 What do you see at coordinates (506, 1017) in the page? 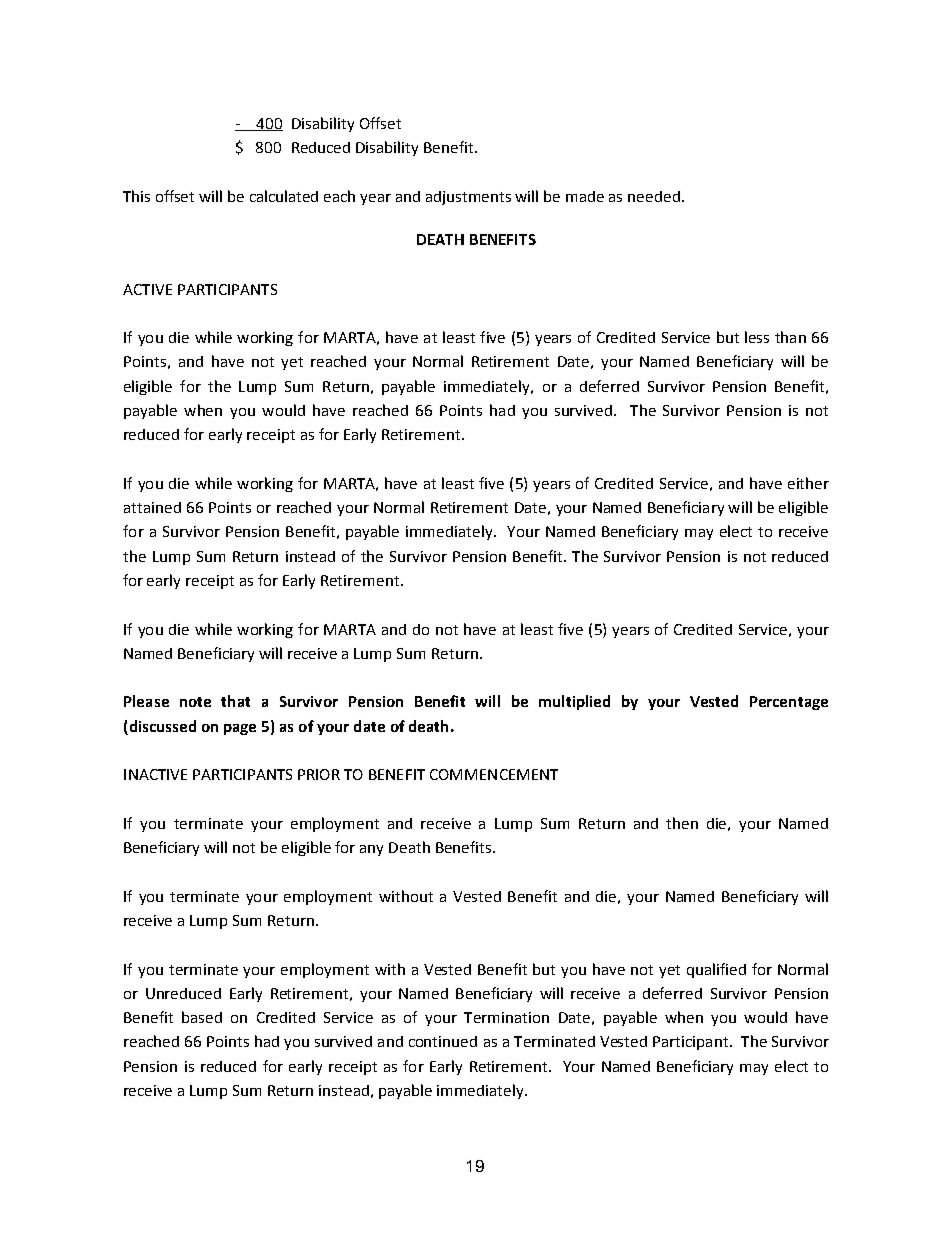
I see `Termination` at bounding box center [506, 1017].
